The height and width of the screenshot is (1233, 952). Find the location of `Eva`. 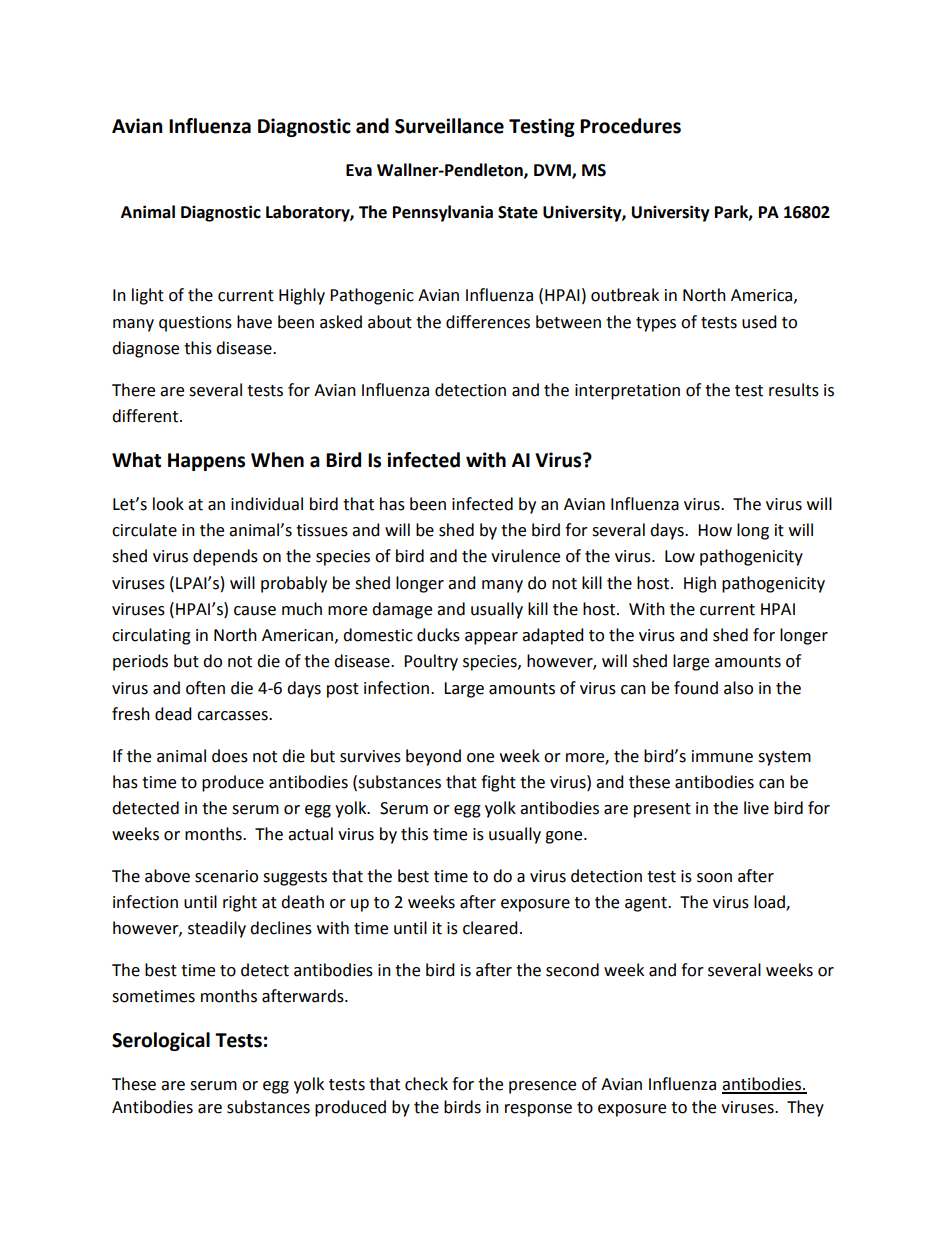

Eva is located at coordinates (359, 170).
